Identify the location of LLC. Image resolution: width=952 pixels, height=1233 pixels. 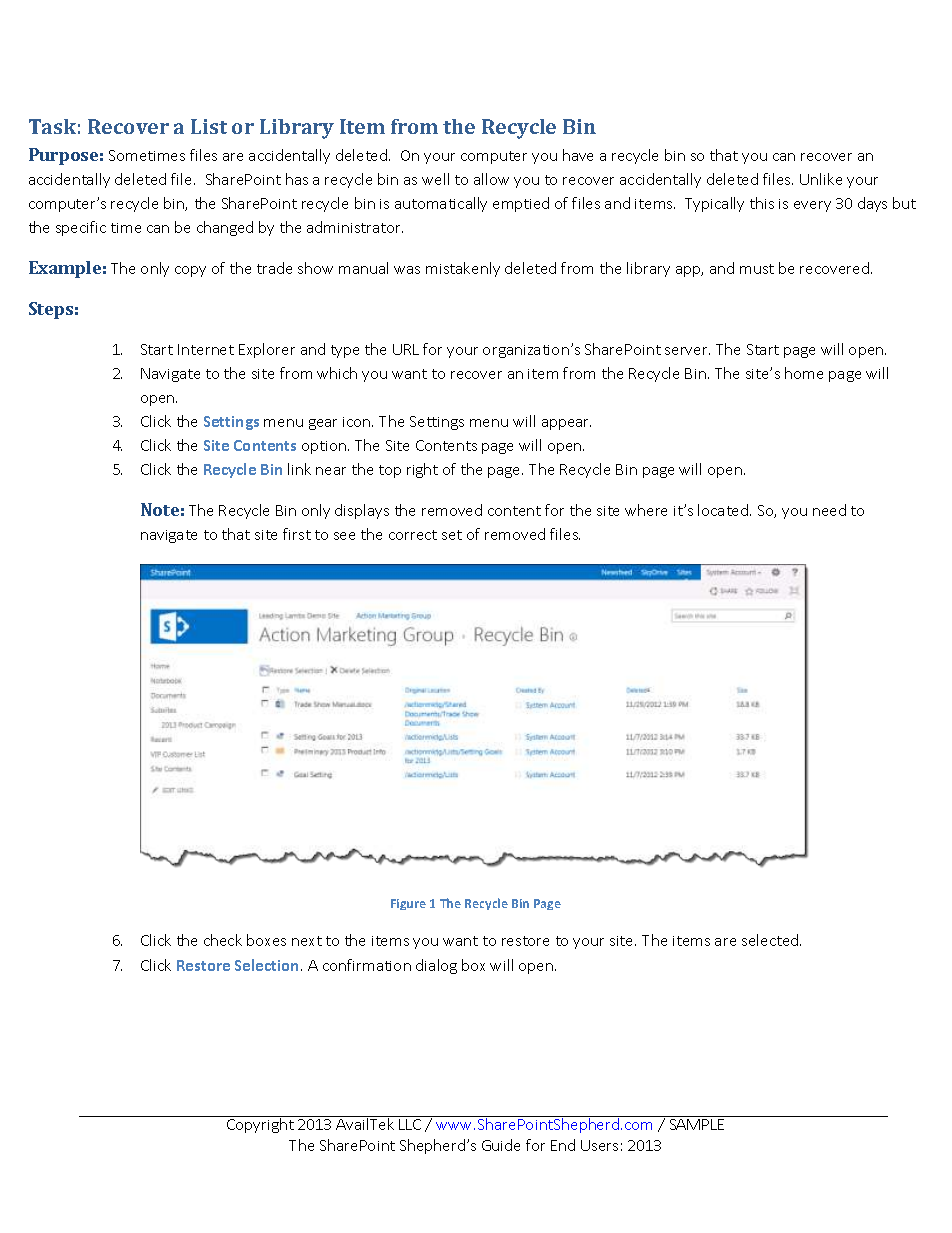
(410, 1124).
